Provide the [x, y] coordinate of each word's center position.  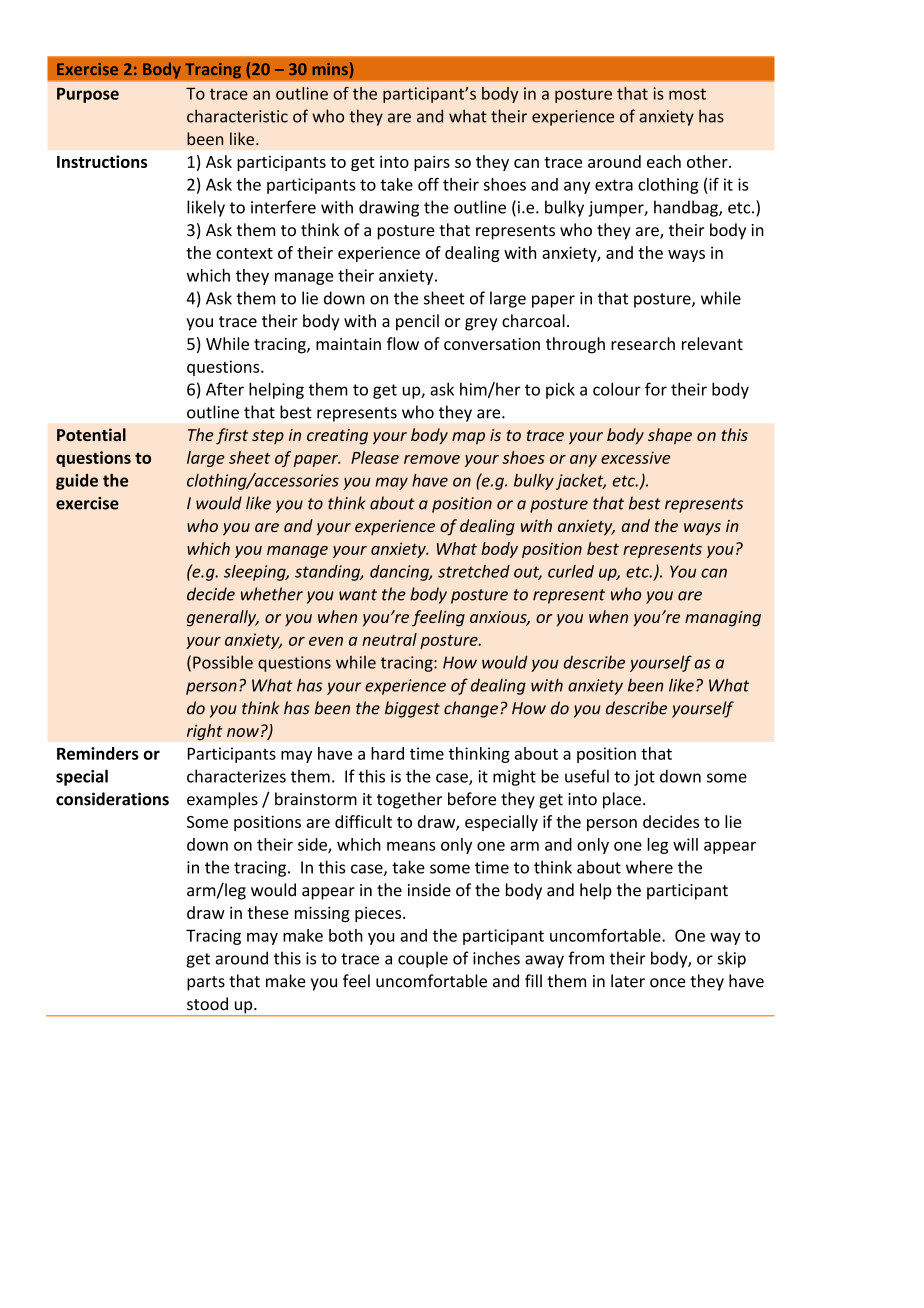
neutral [389, 639]
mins [330, 69]
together [409, 800]
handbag [687, 208]
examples [222, 800]
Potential [91, 434]
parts [206, 983]
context [244, 253]
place [622, 800]
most [687, 94]
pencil [417, 322]
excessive [635, 457]
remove [432, 459]
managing [723, 619]
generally [223, 618]
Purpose [88, 95]
